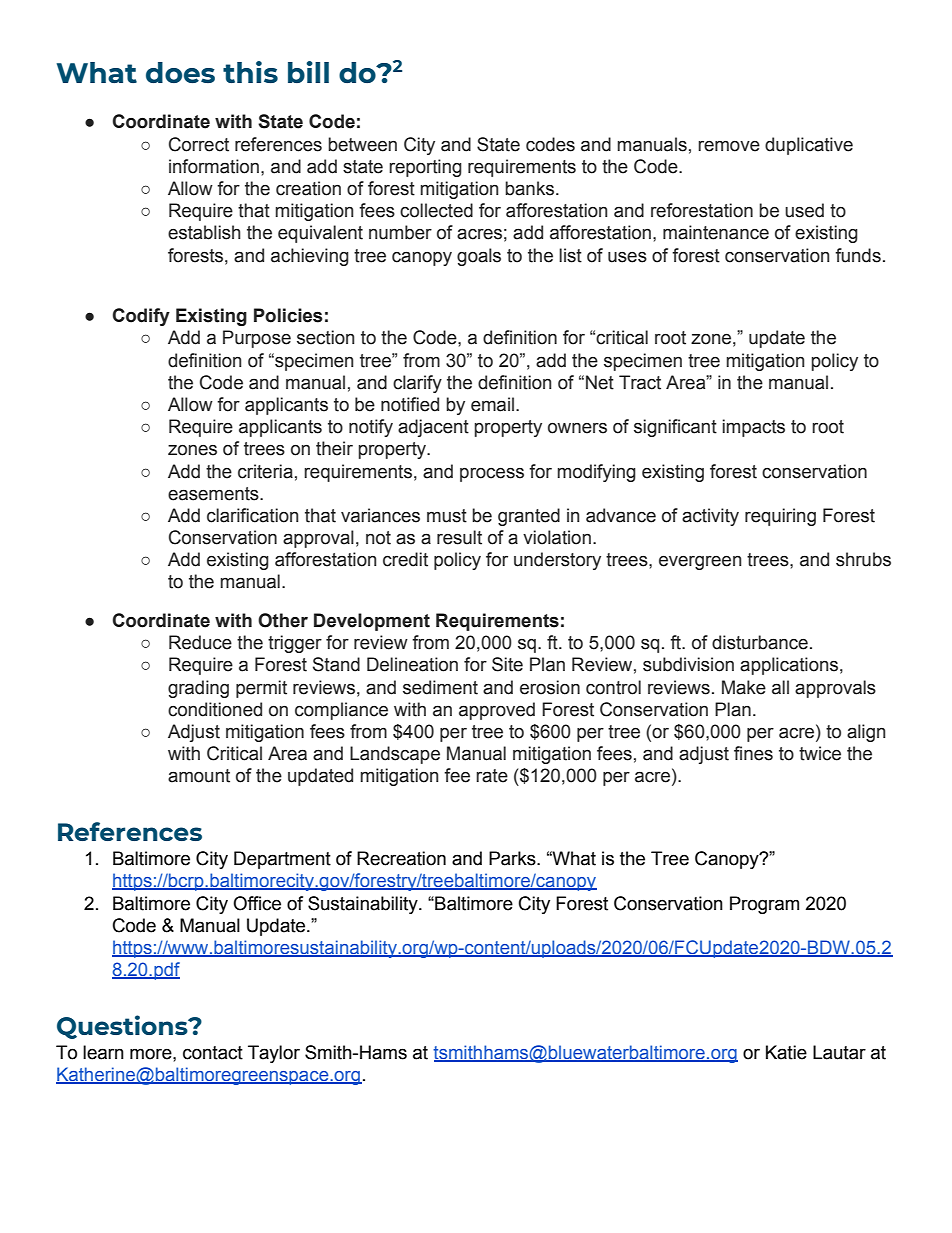 The image size is (952, 1233). I want to click on duplicative, so click(809, 146).
